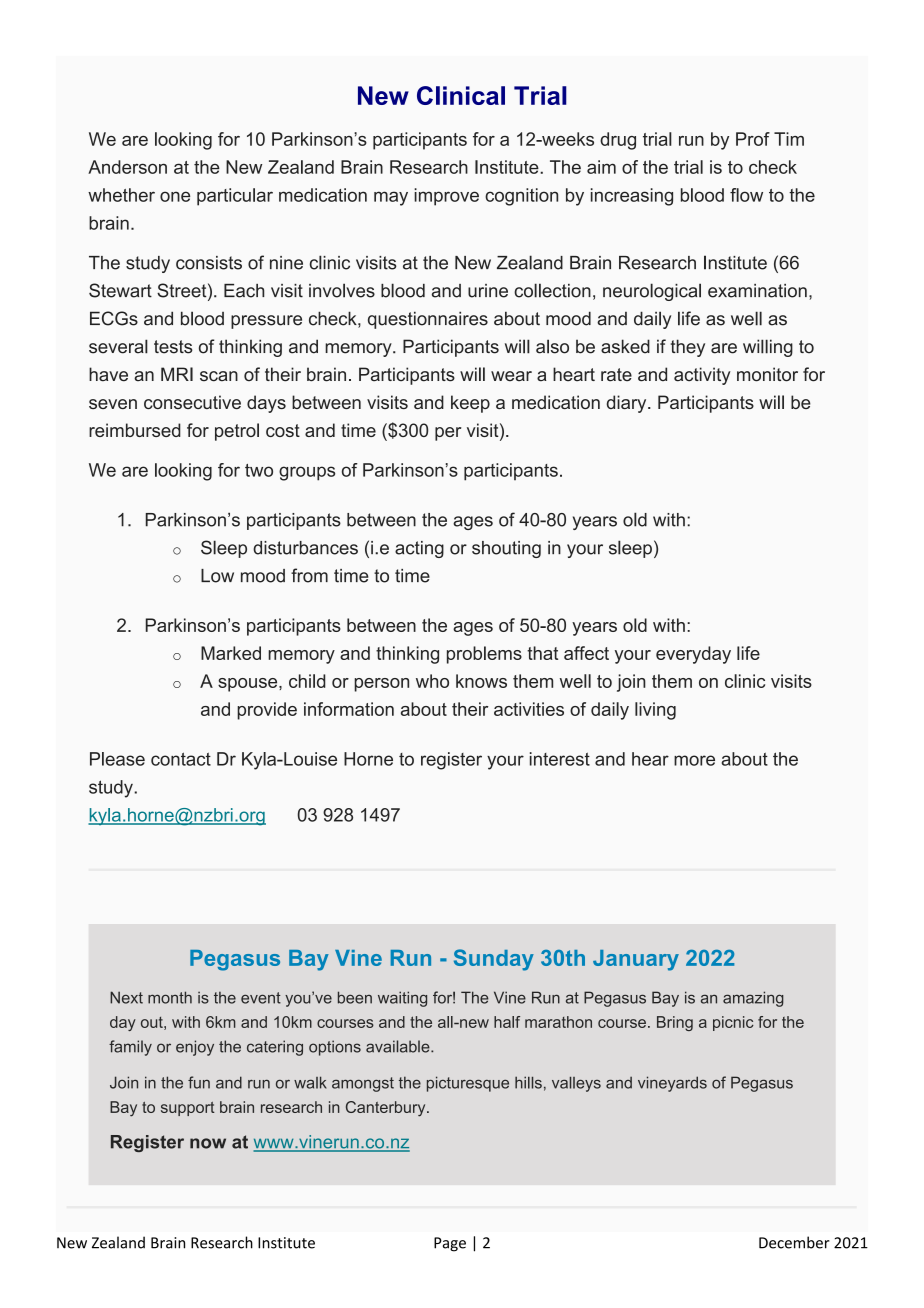 Image resolution: width=924 pixels, height=1308 pixels. I want to click on contact, so click(181, 759).
